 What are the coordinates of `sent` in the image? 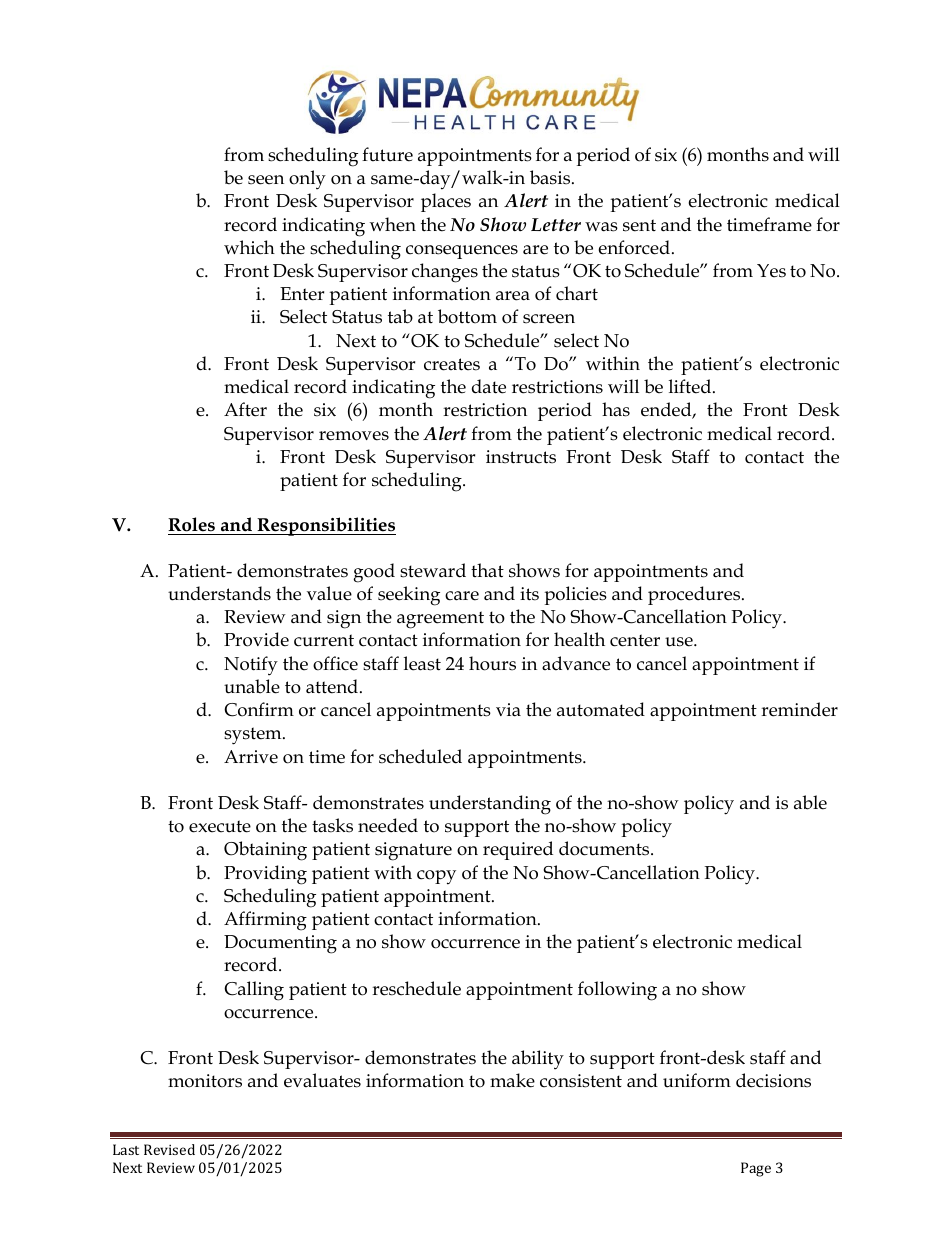 It's located at (639, 225).
